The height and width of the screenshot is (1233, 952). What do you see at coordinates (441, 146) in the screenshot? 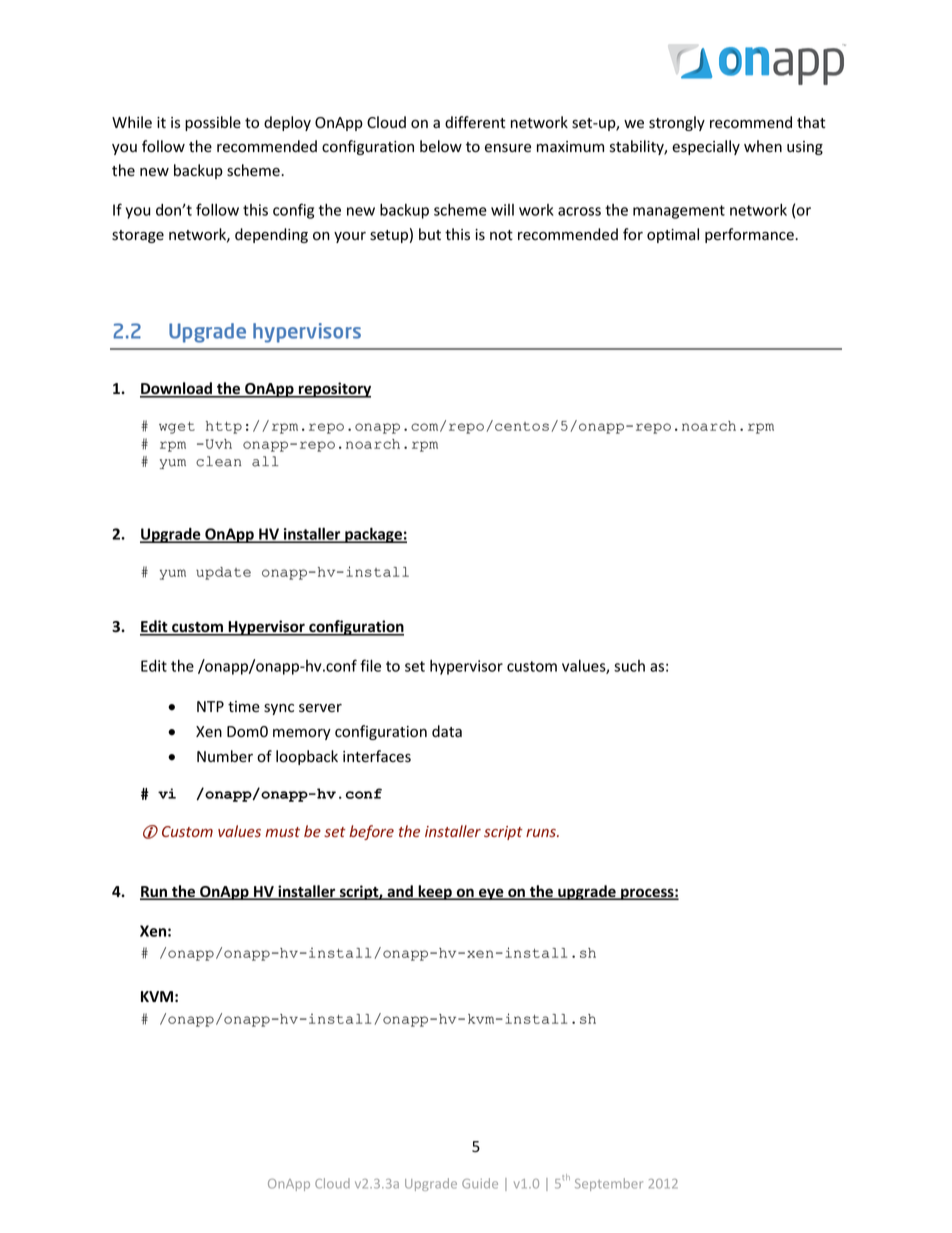
I see `below` at bounding box center [441, 146].
